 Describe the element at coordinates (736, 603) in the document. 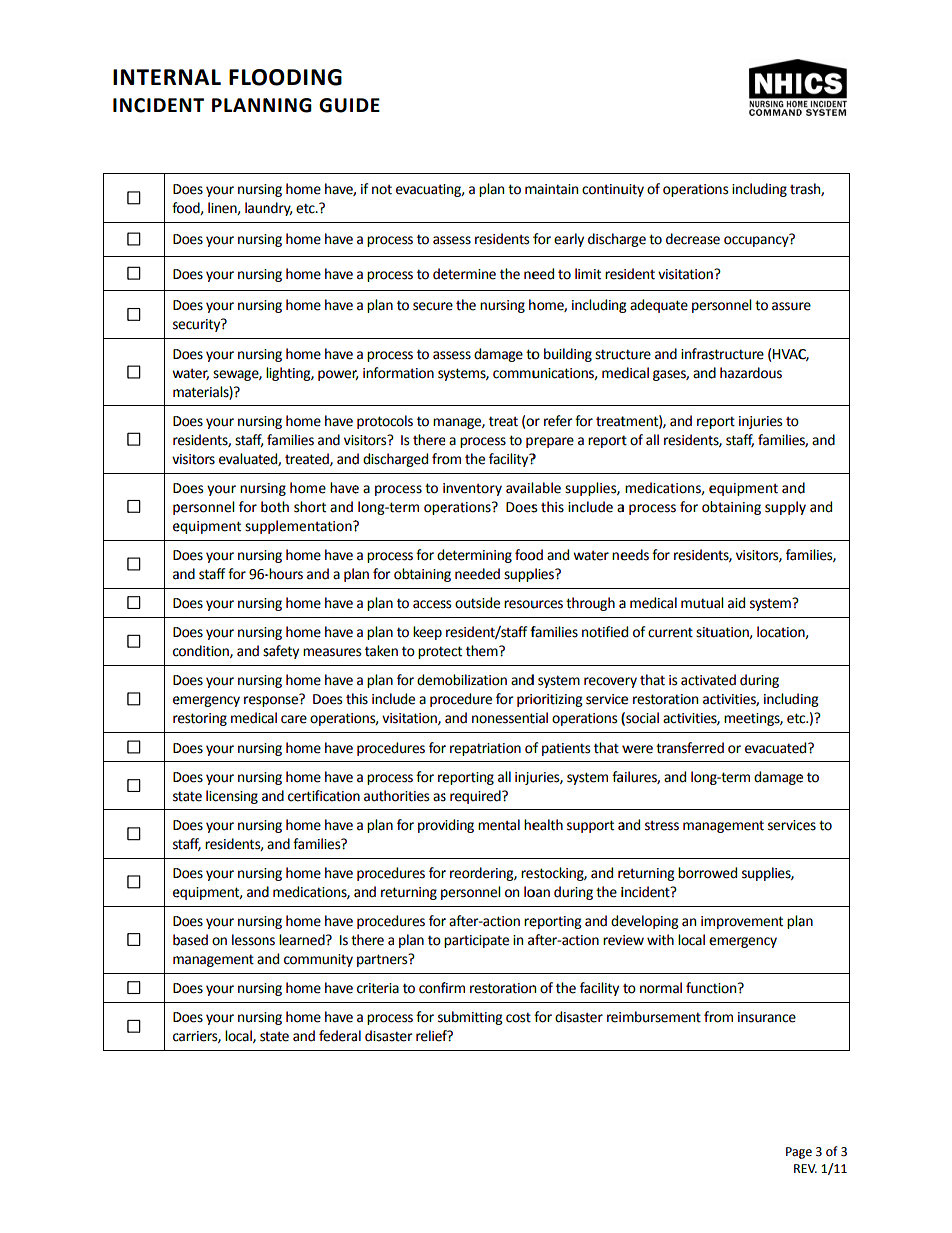

I see `aid` at that location.
